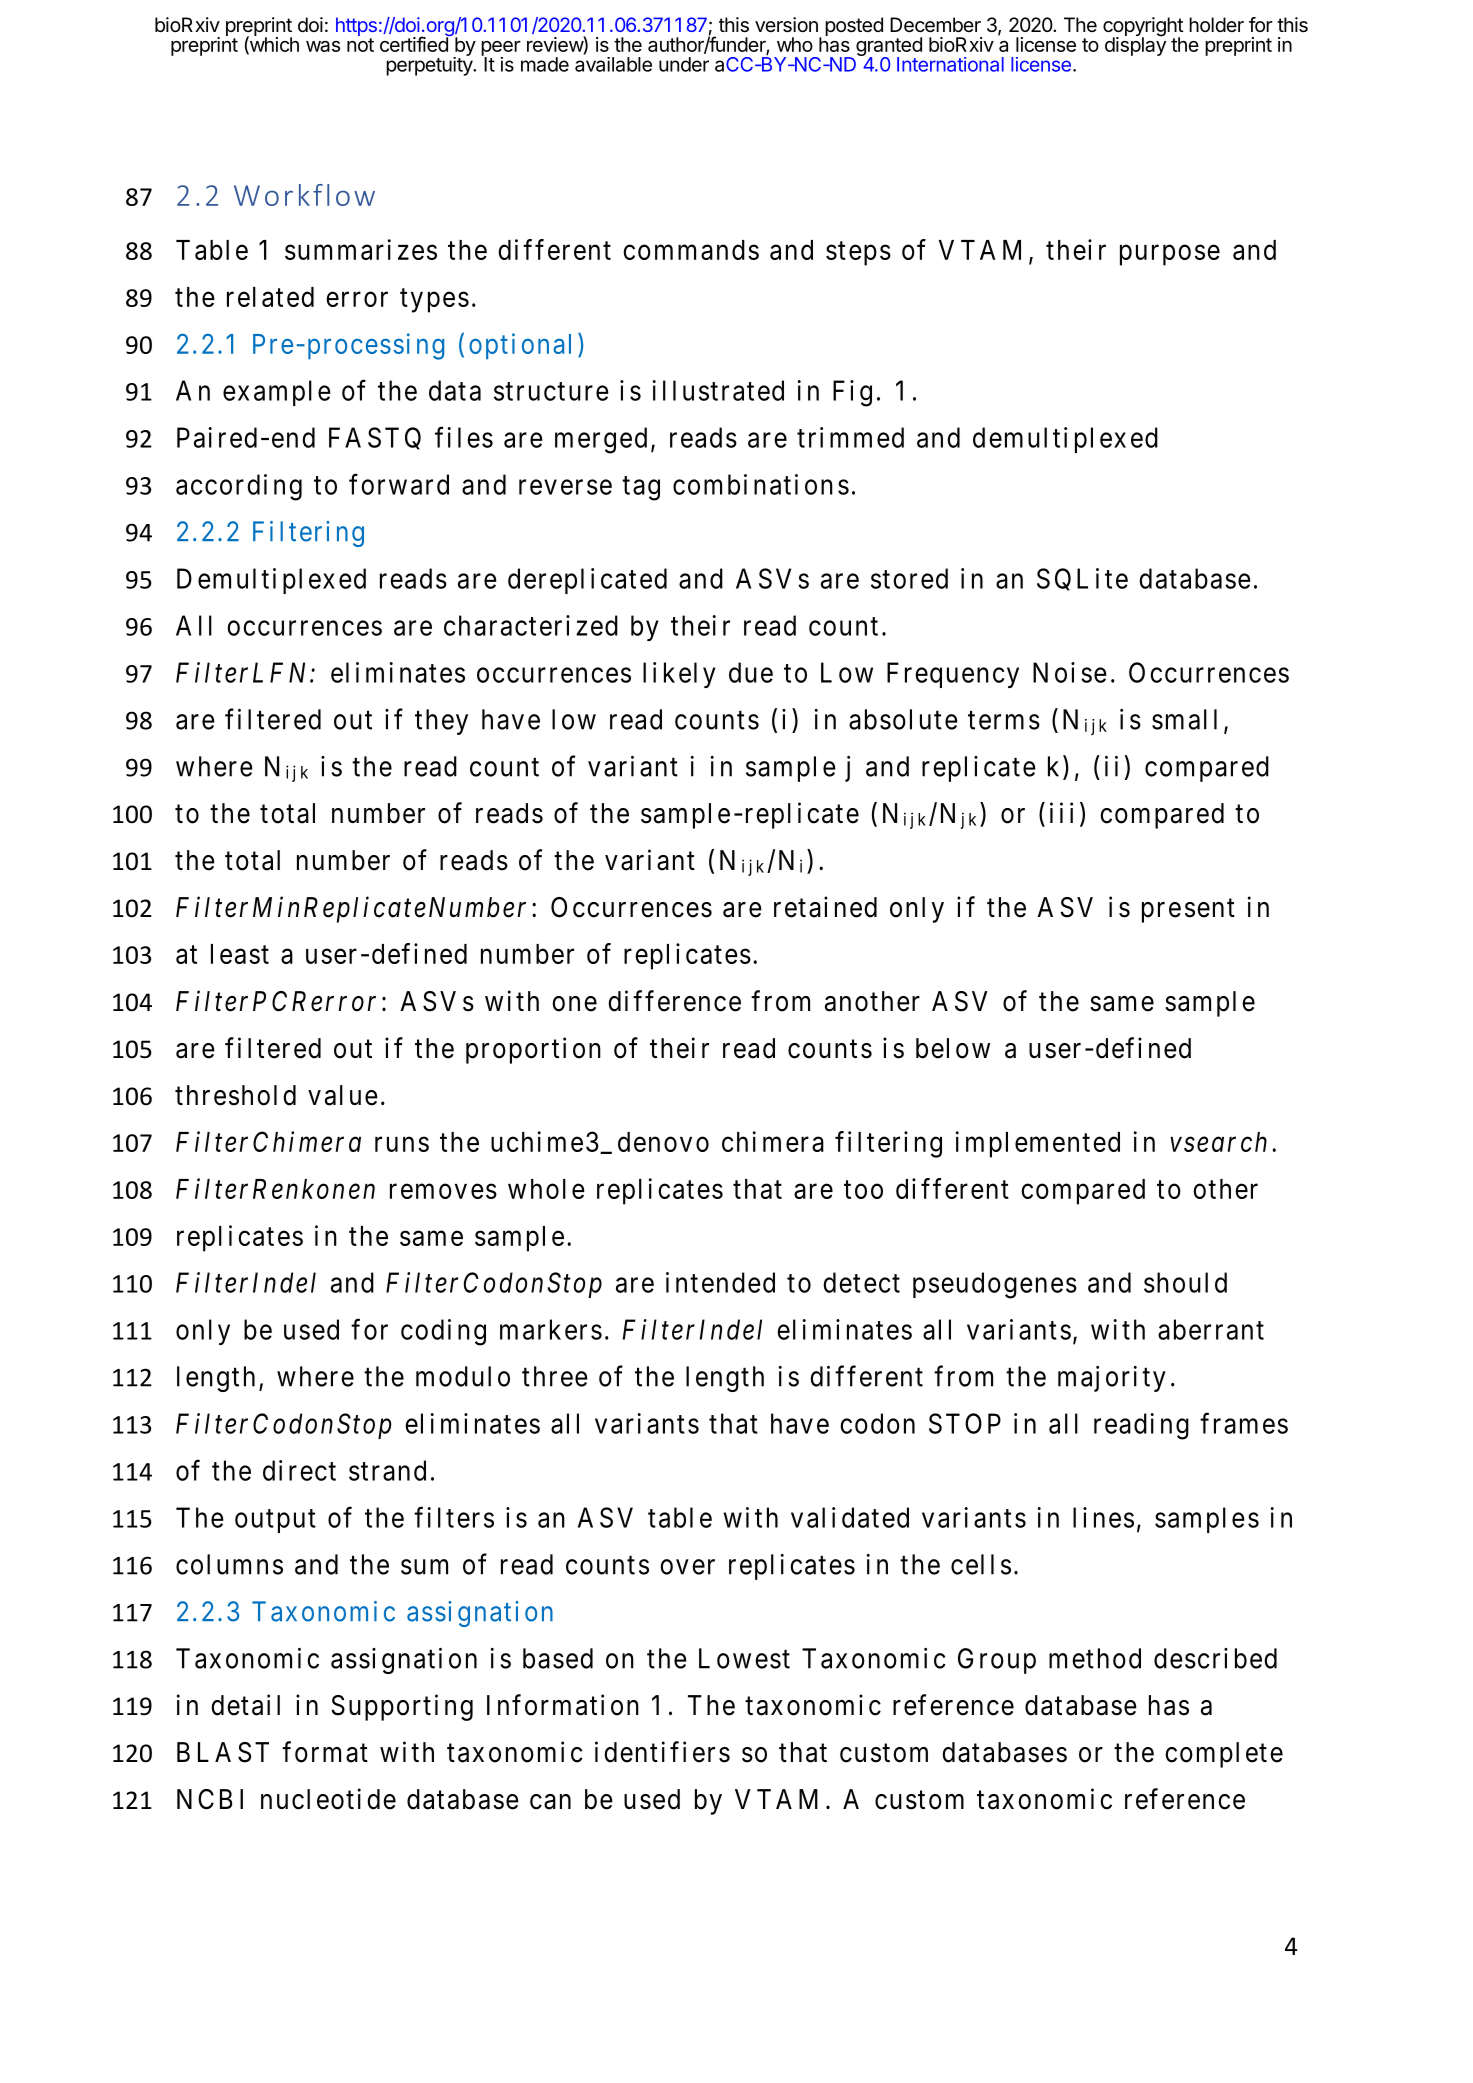 The width and height of the screenshot is (1473, 2083). Describe the element at coordinates (825, 907) in the screenshot. I see `retained` at that location.
